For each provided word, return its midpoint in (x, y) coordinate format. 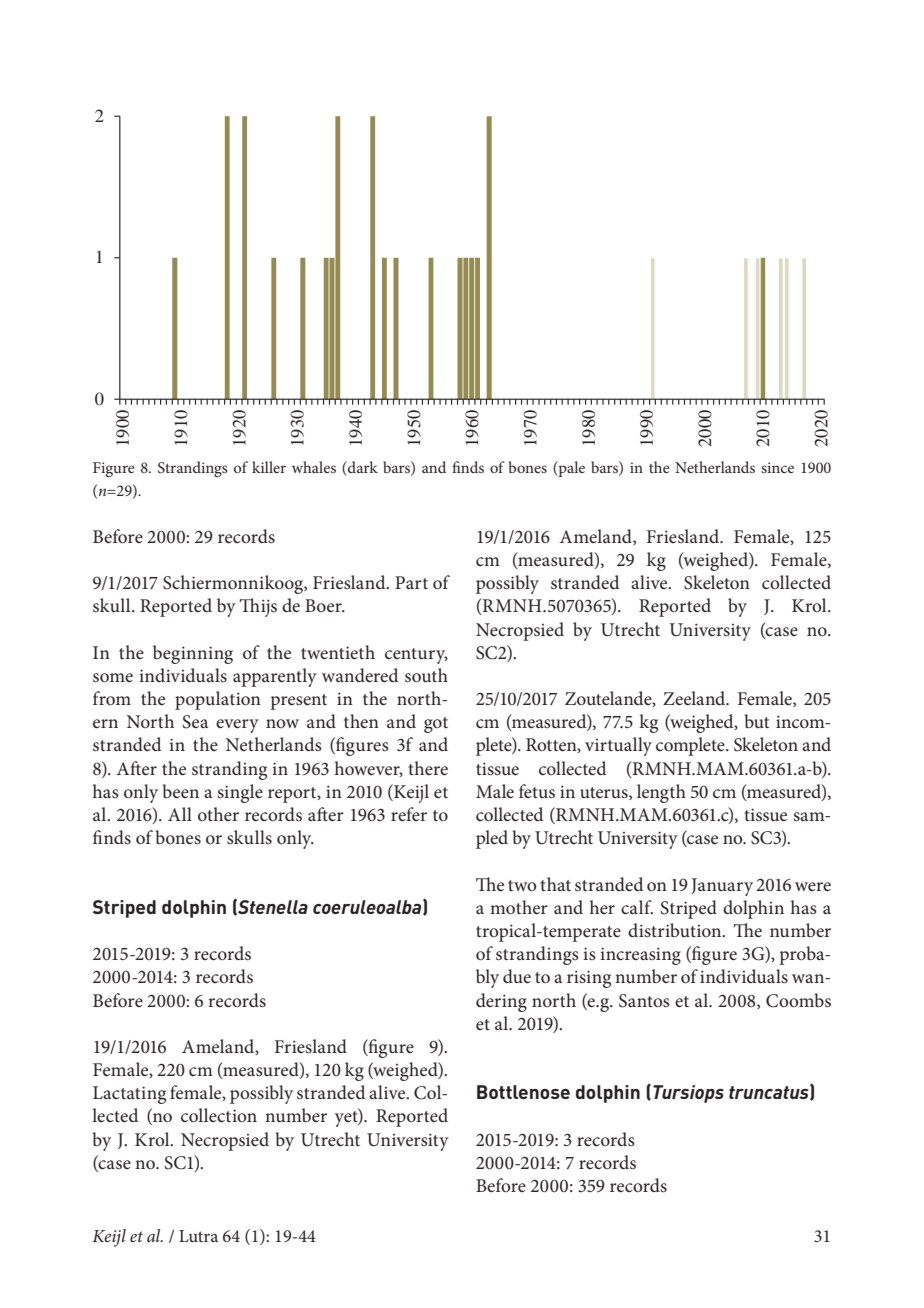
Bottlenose (523, 1092)
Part (411, 582)
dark (362, 468)
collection (219, 1115)
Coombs (798, 1000)
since (777, 467)
